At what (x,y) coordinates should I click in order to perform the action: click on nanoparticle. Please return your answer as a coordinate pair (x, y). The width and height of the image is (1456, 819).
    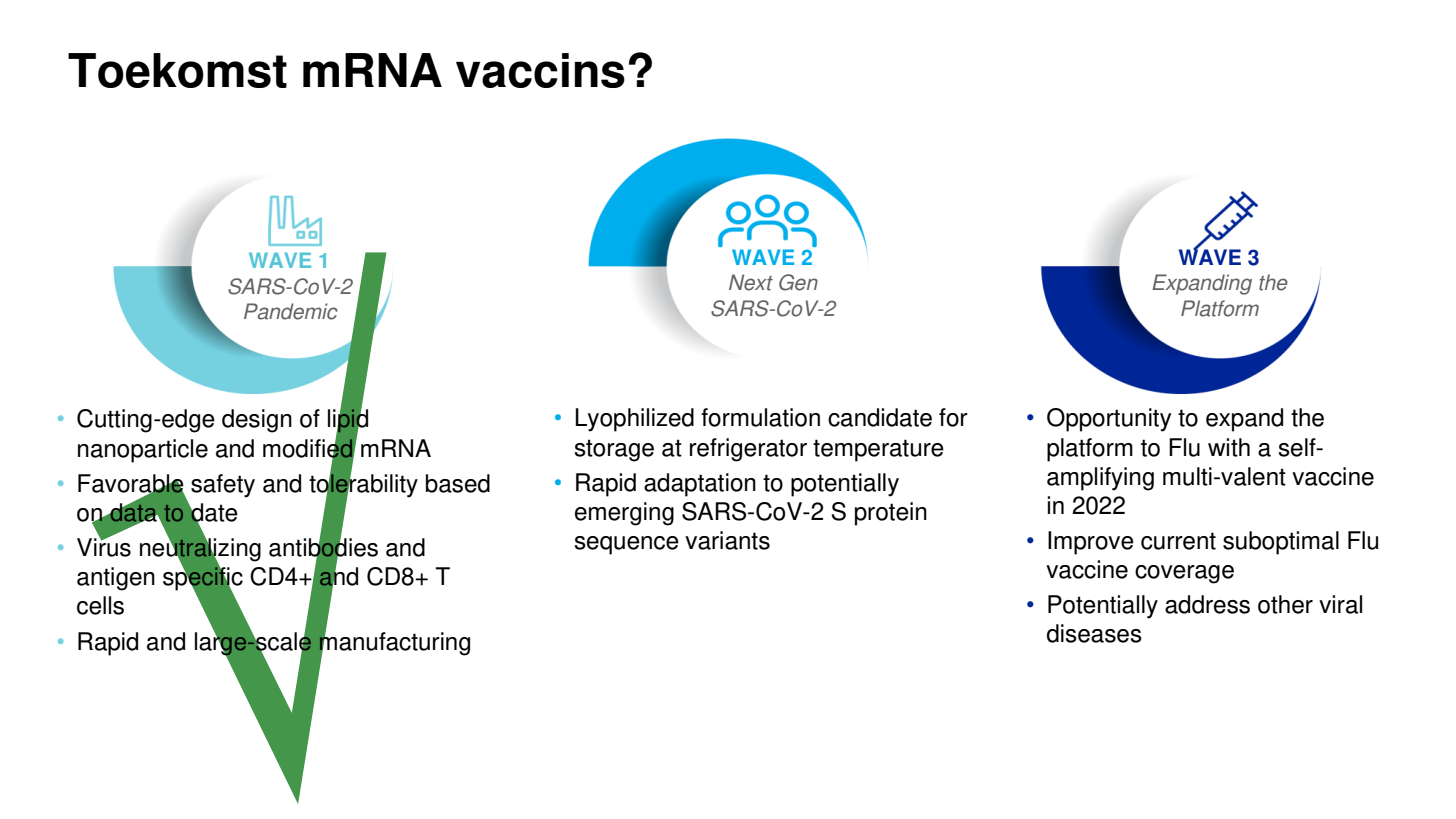
    Looking at the image, I should click on (143, 451).
